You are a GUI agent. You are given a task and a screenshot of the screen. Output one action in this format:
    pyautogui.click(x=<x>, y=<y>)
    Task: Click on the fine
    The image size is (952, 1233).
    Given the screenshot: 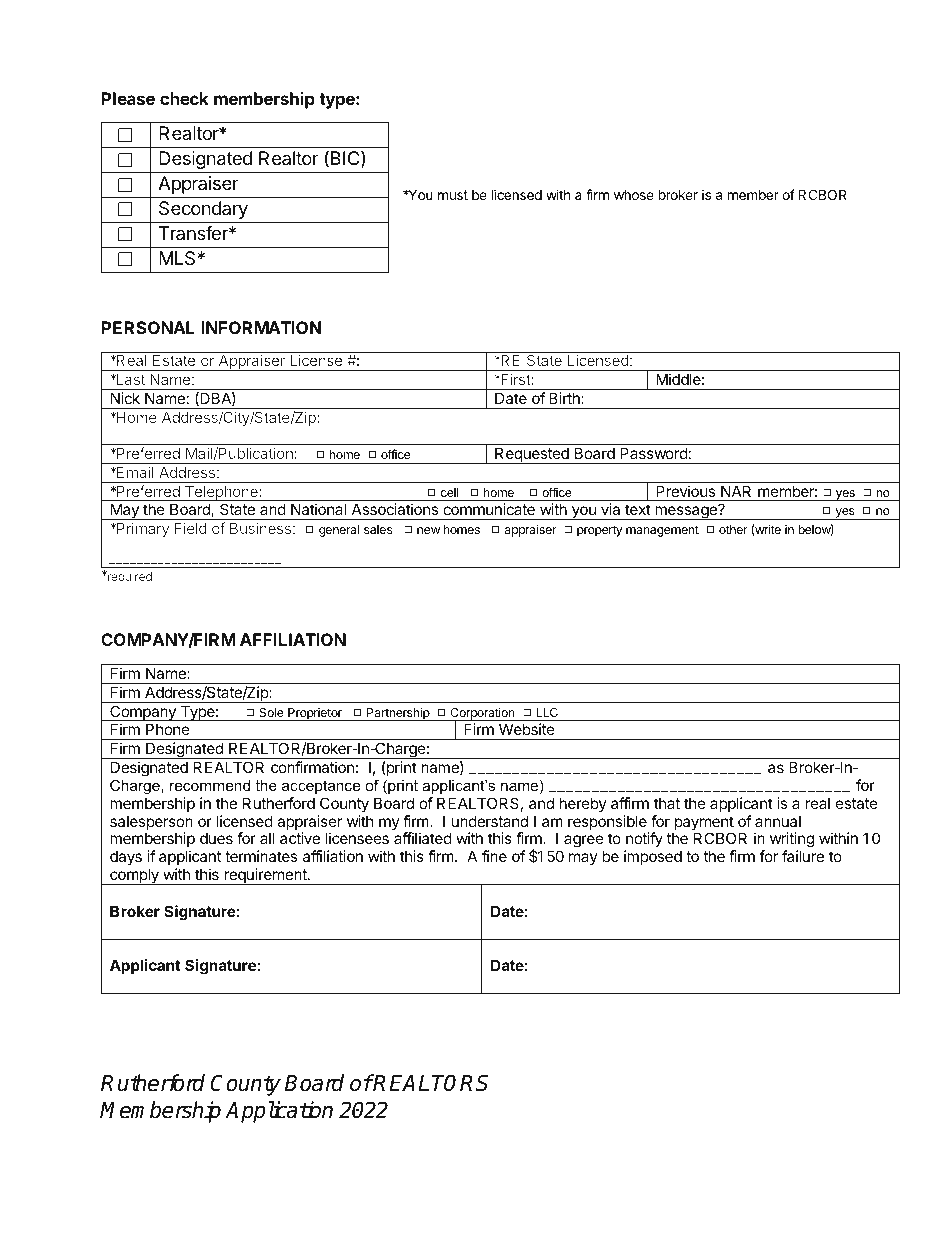 What is the action you would take?
    pyautogui.click(x=494, y=856)
